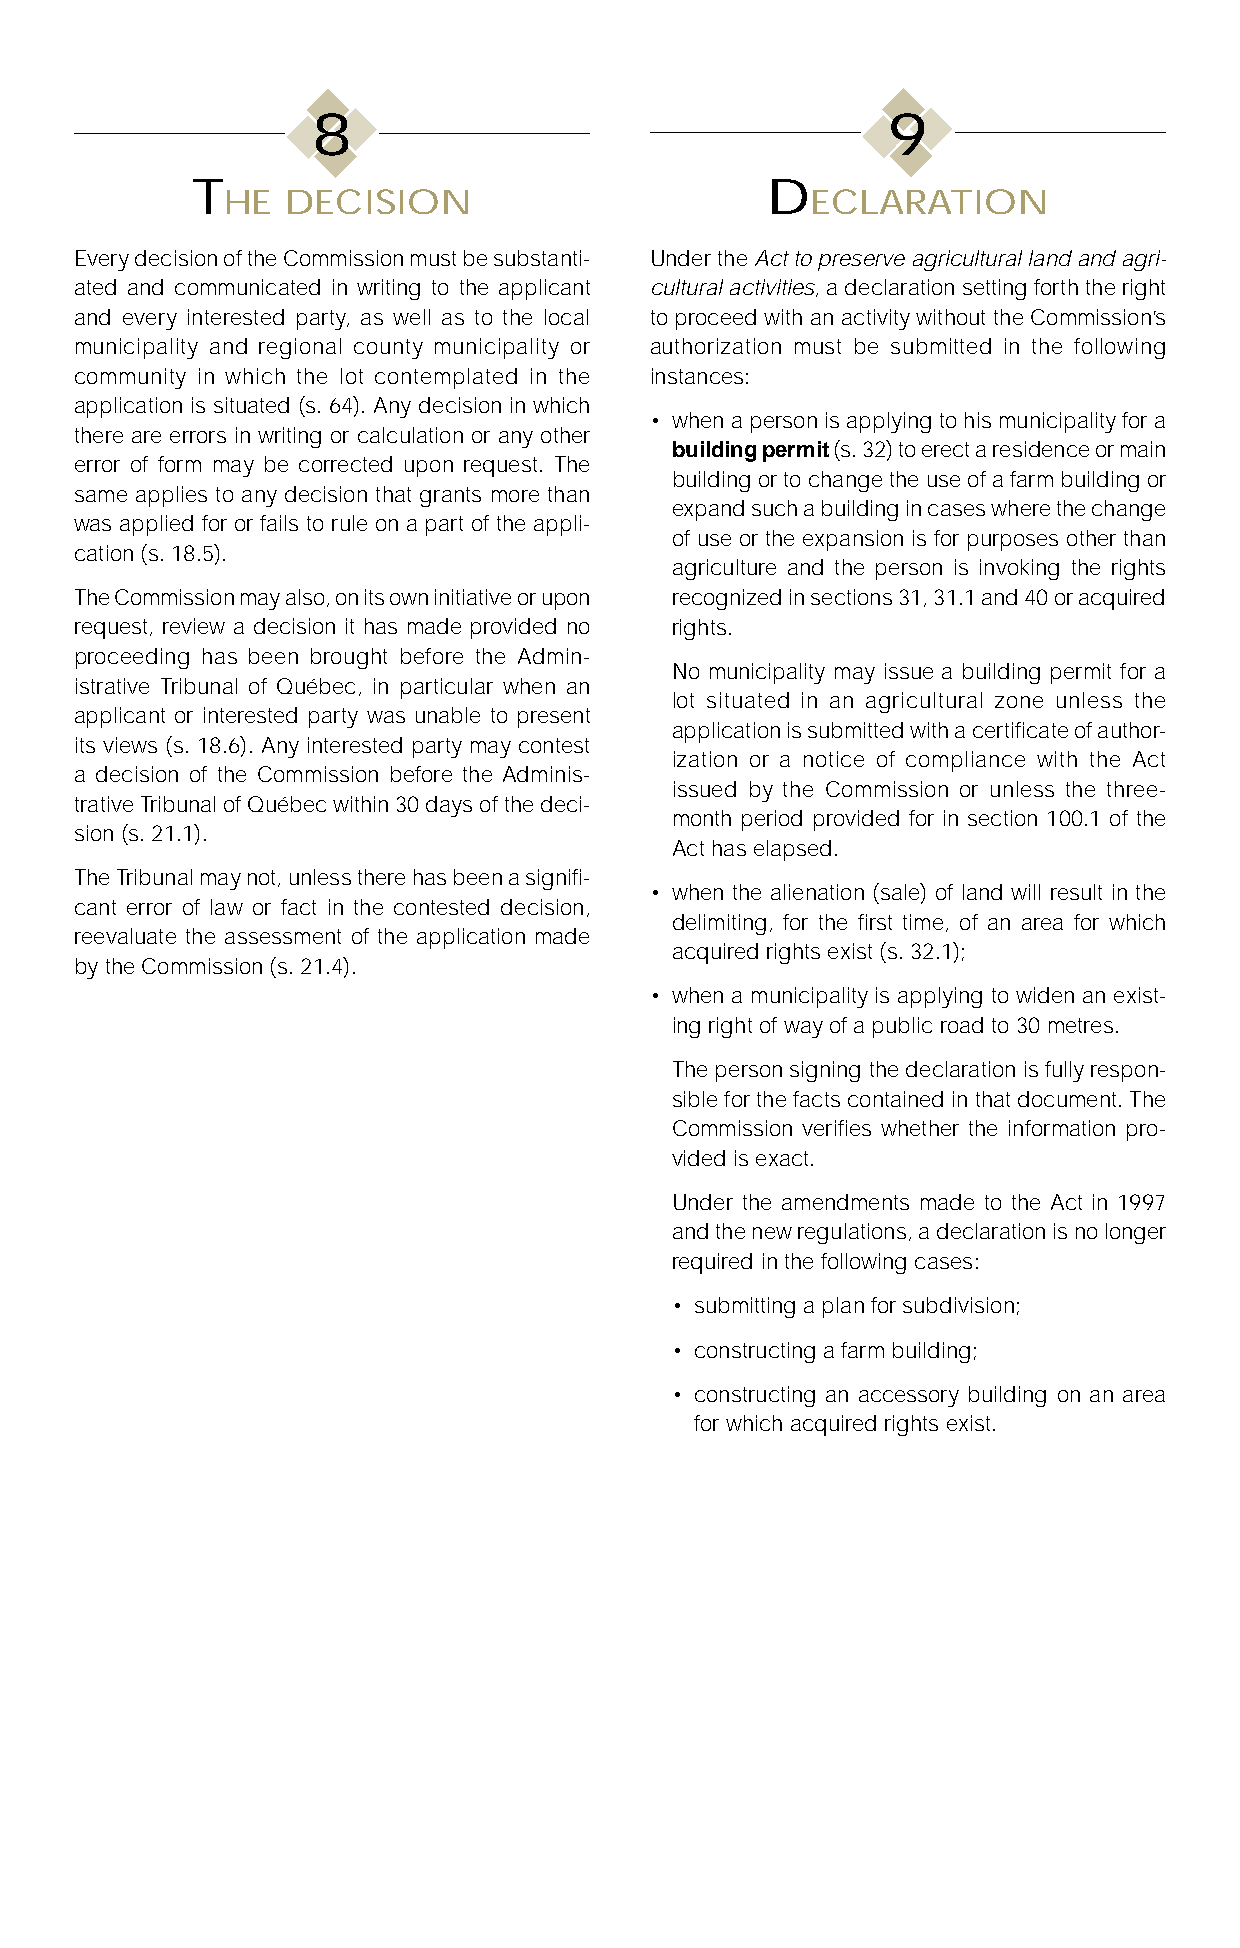 The image size is (1240, 1948). Describe the element at coordinates (994, 289) in the document. I see `setting` at that location.
